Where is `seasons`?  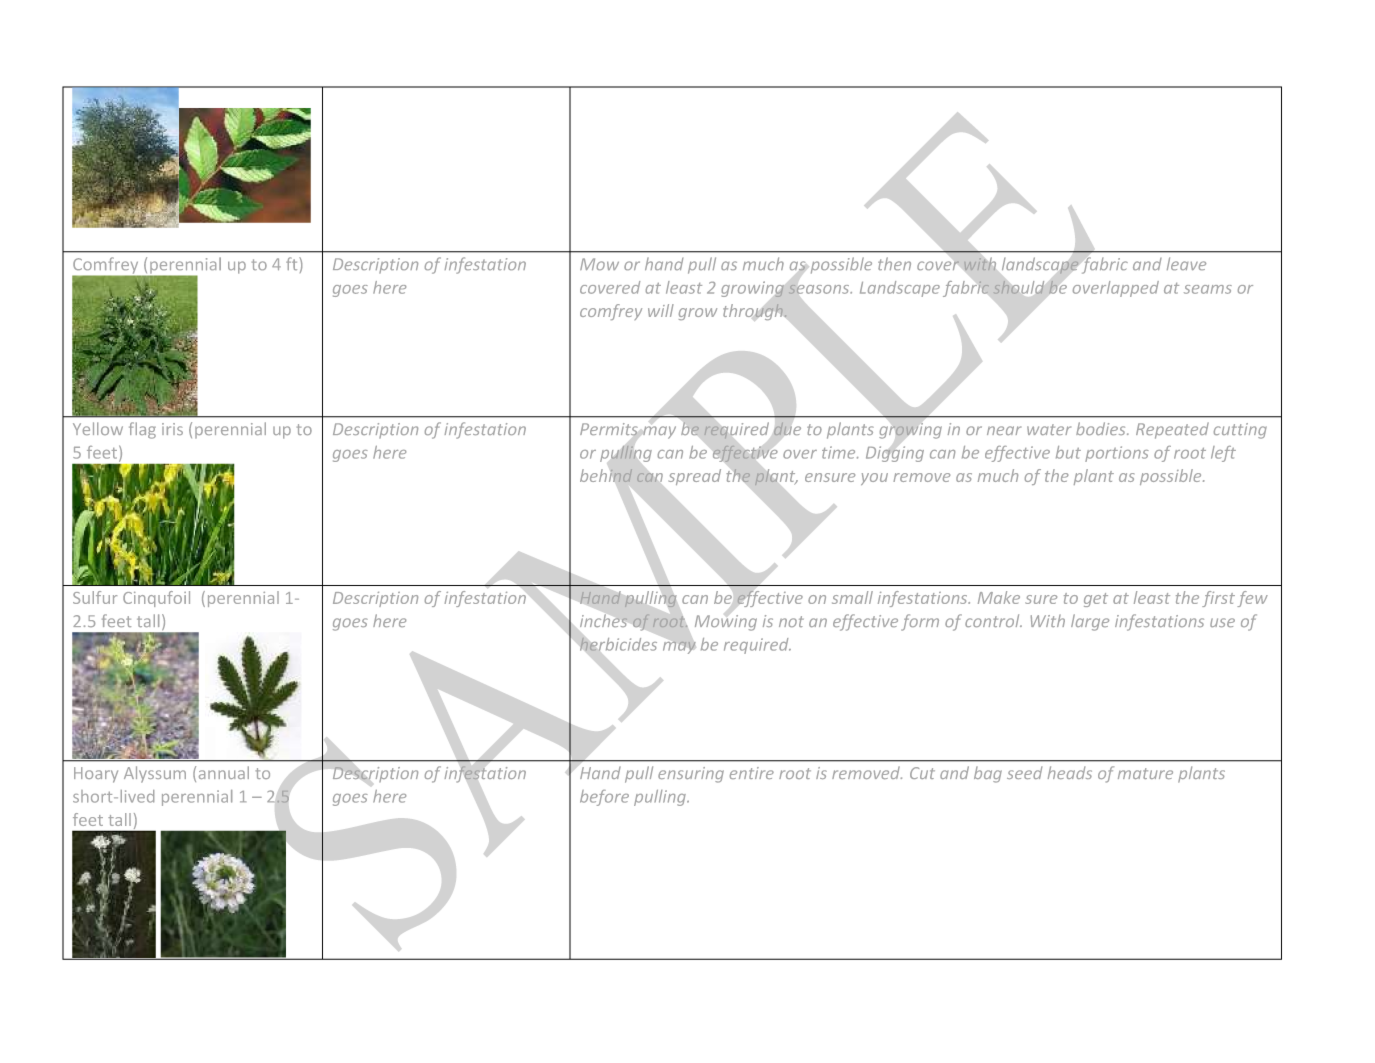
seasons is located at coordinates (820, 289).
